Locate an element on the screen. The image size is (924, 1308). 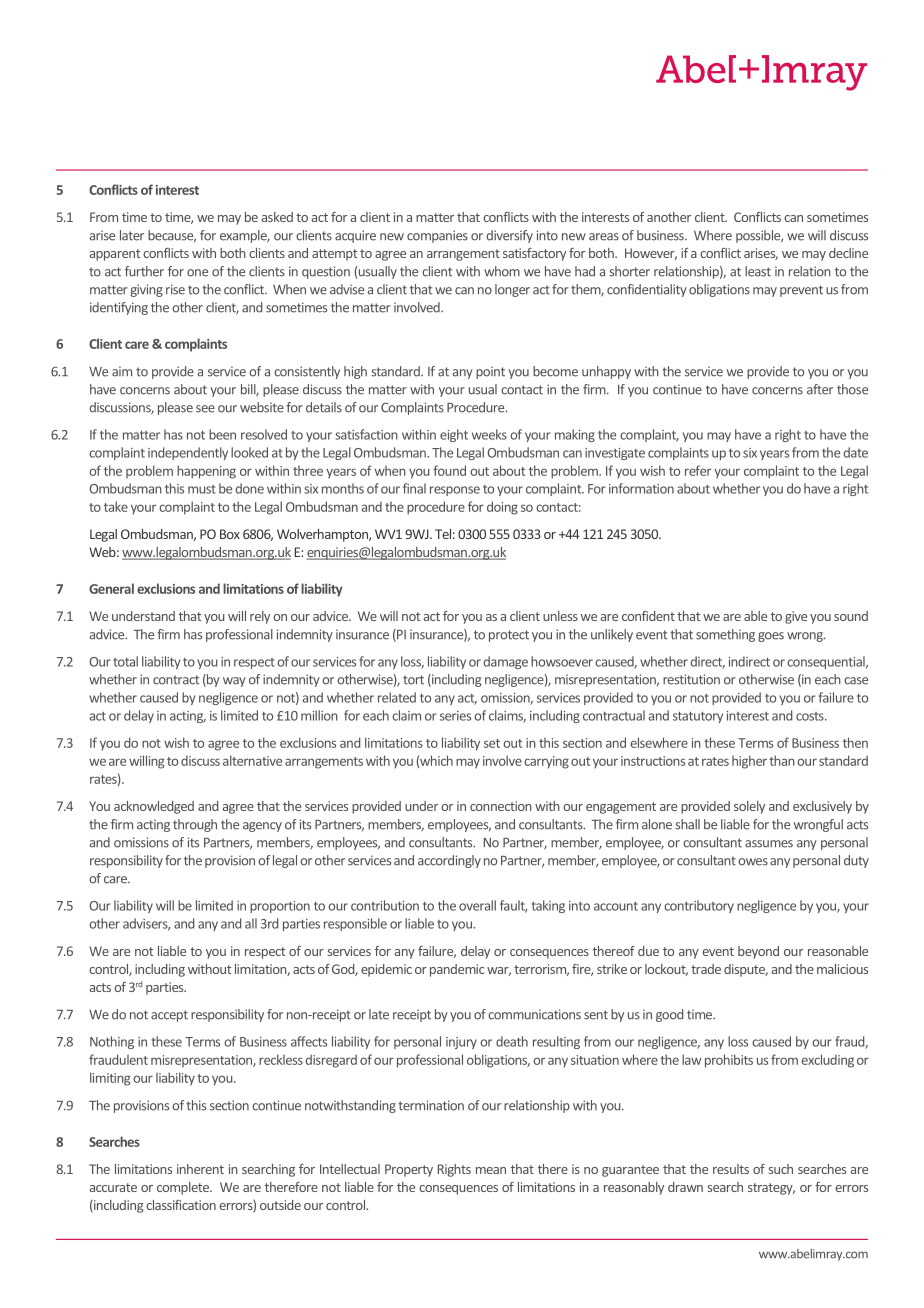
least is located at coordinates (758, 271).
